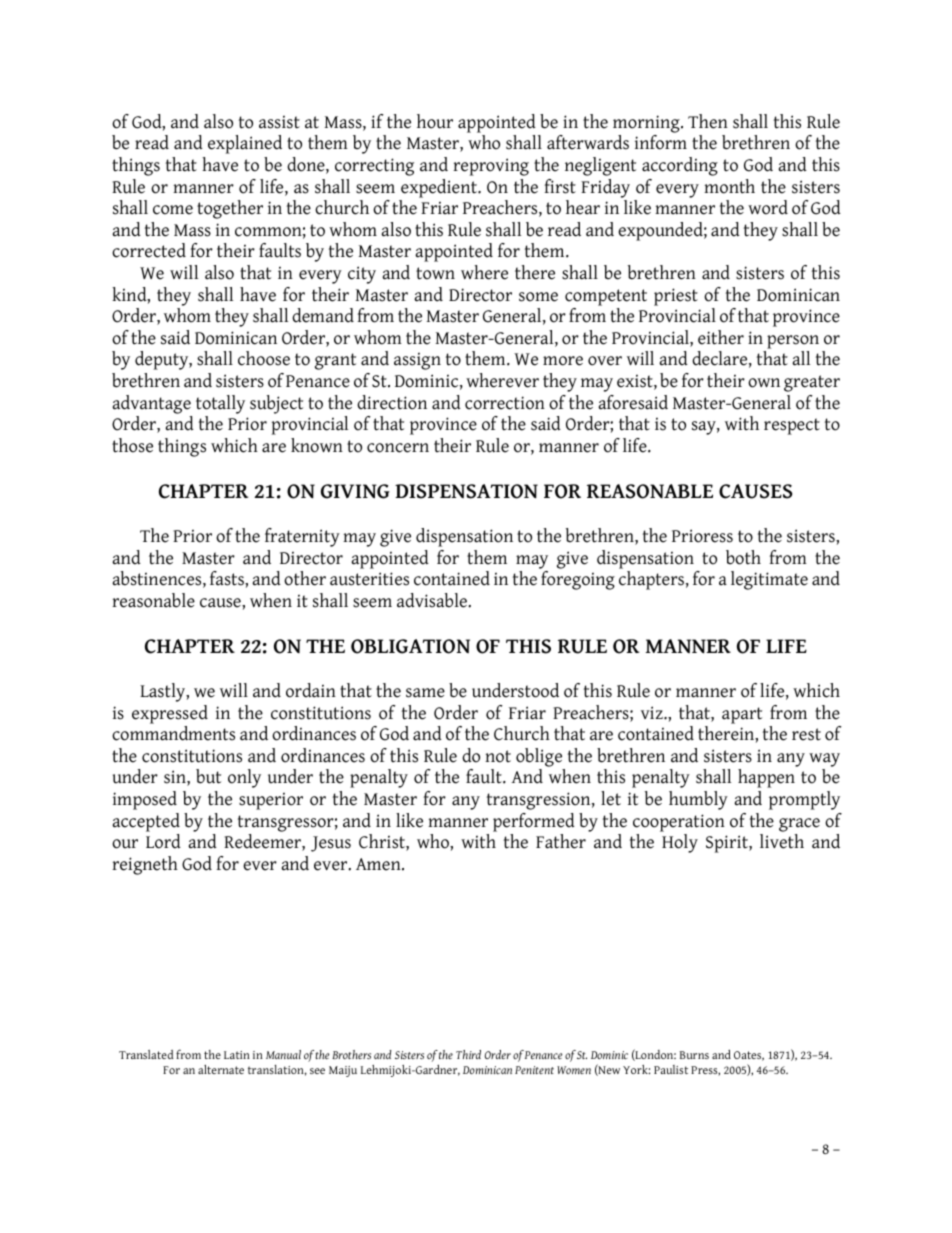  What do you see at coordinates (435, 121) in the page?
I see `hour` at bounding box center [435, 121].
